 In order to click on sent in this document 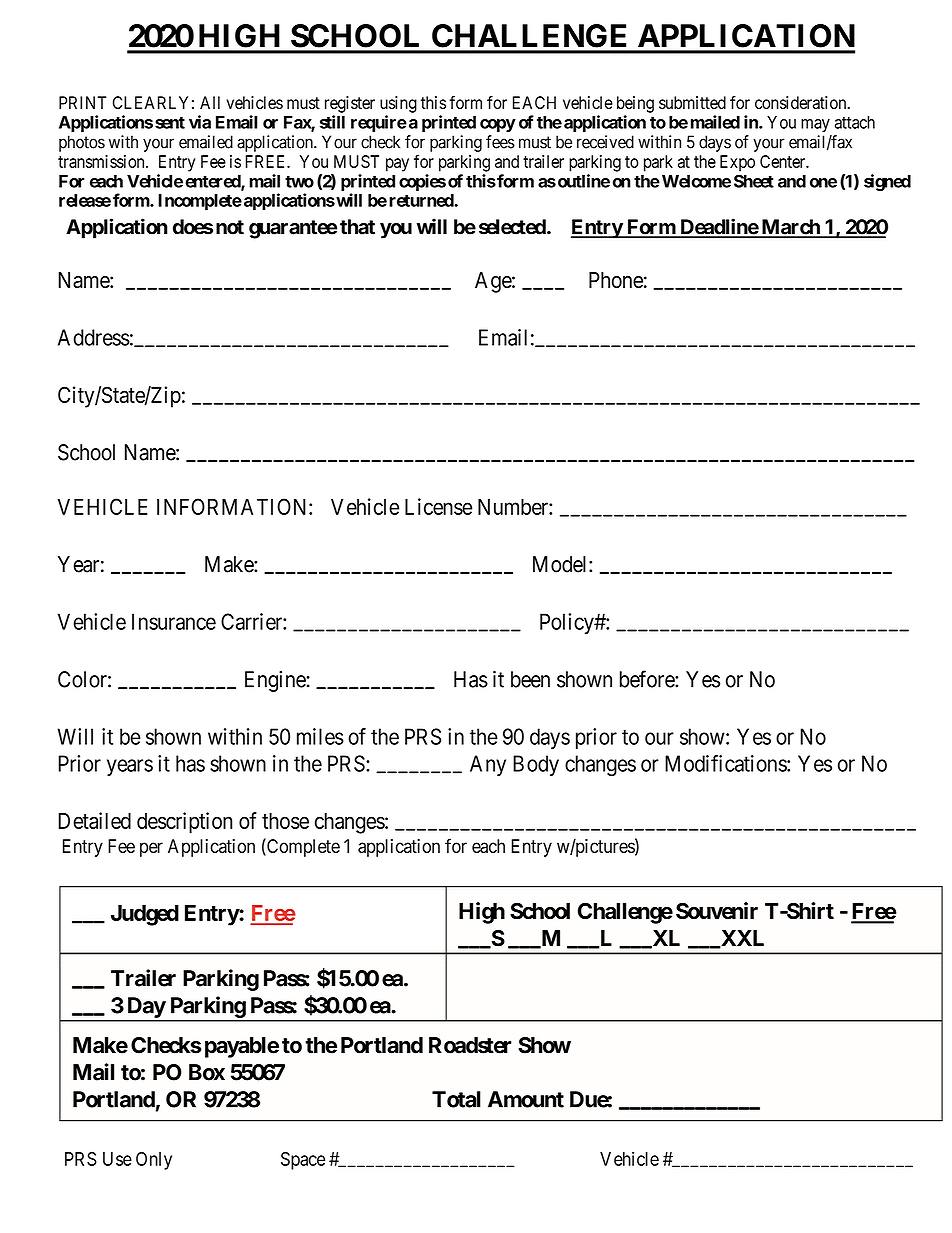, I will do `click(170, 123)`.
